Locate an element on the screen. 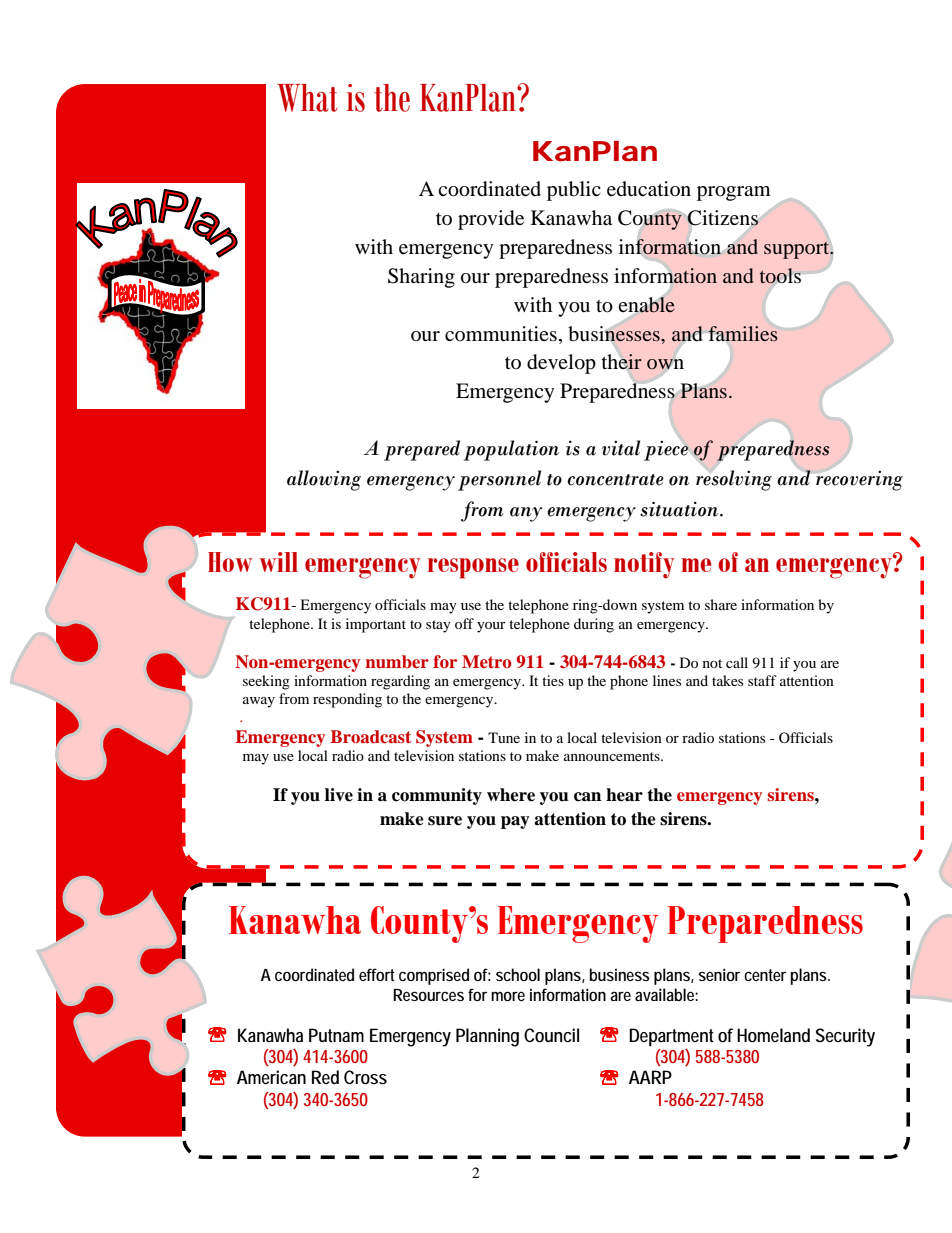 The height and width of the screenshot is (1233, 952). Tune is located at coordinates (504, 737).
